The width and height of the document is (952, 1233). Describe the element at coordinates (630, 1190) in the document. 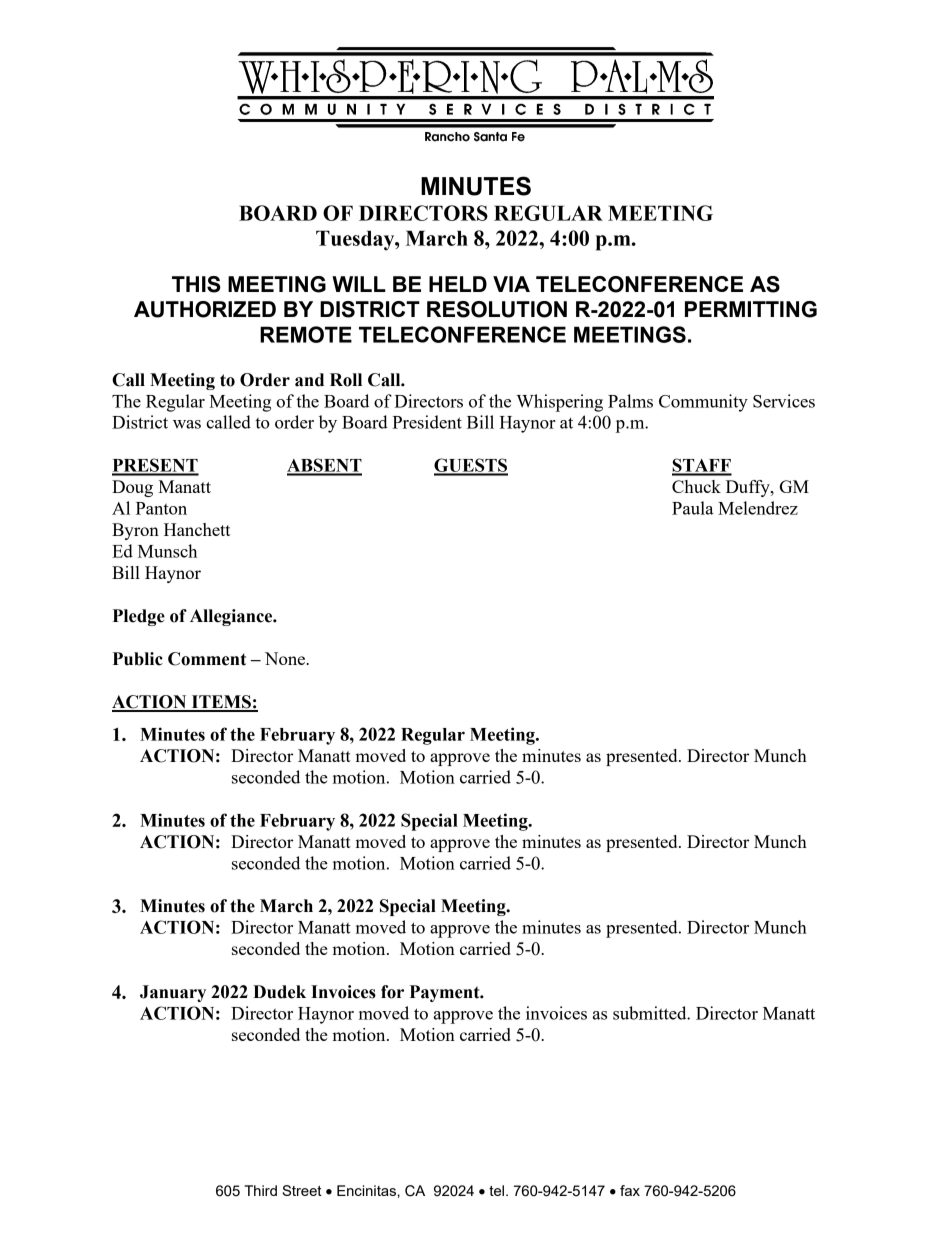

I see `fax` at that location.
